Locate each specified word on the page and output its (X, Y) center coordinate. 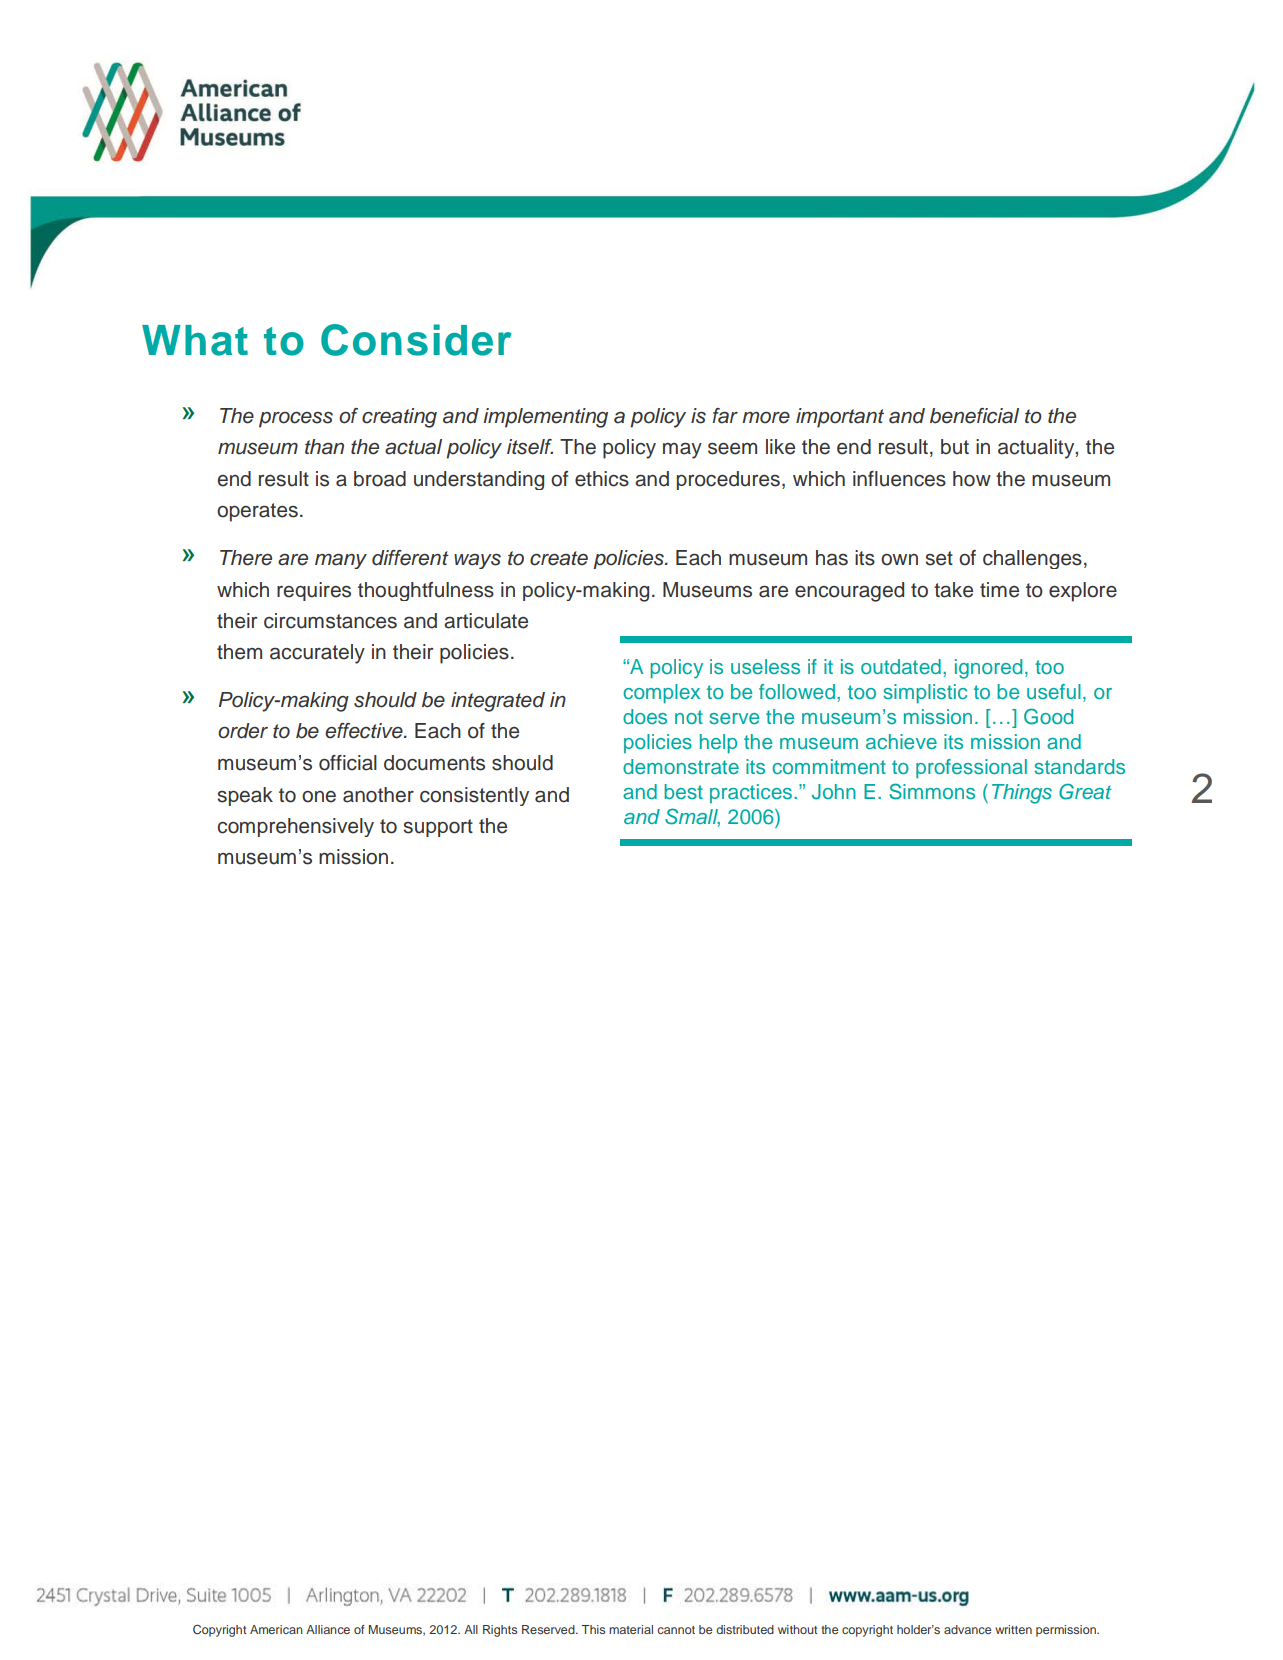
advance (967, 1629)
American (276, 1629)
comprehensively (296, 827)
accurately (317, 654)
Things (1022, 794)
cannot (676, 1630)
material (631, 1629)
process (296, 420)
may (682, 450)
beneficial (974, 416)
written (1013, 1629)
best (683, 791)
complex (661, 694)
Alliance (328, 1629)
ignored (988, 669)
